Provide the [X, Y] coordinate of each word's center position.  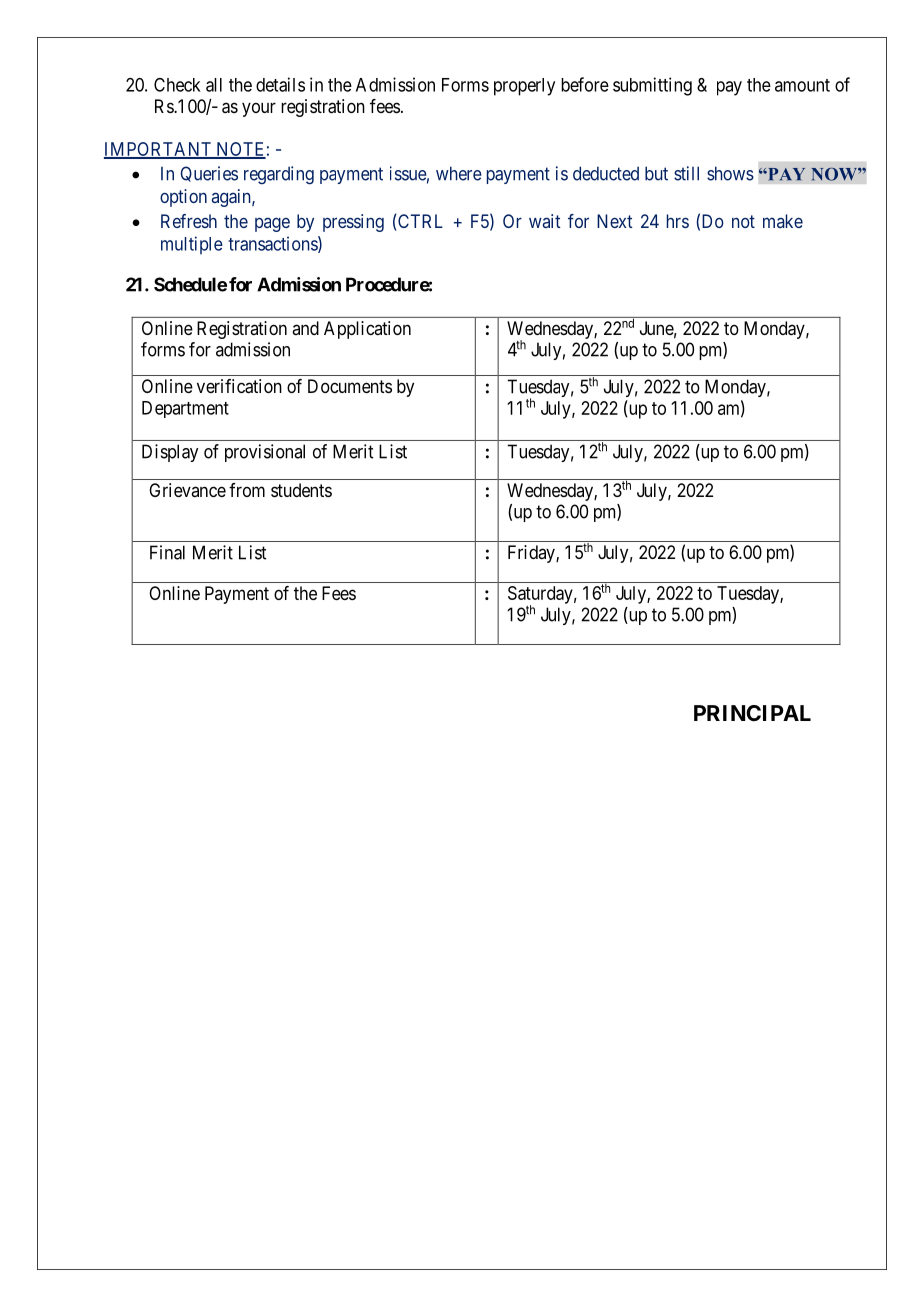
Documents [350, 386]
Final [167, 552]
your [259, 109]
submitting [652, 86]
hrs [678, 221]
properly [524, 87]
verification [239, 386]
